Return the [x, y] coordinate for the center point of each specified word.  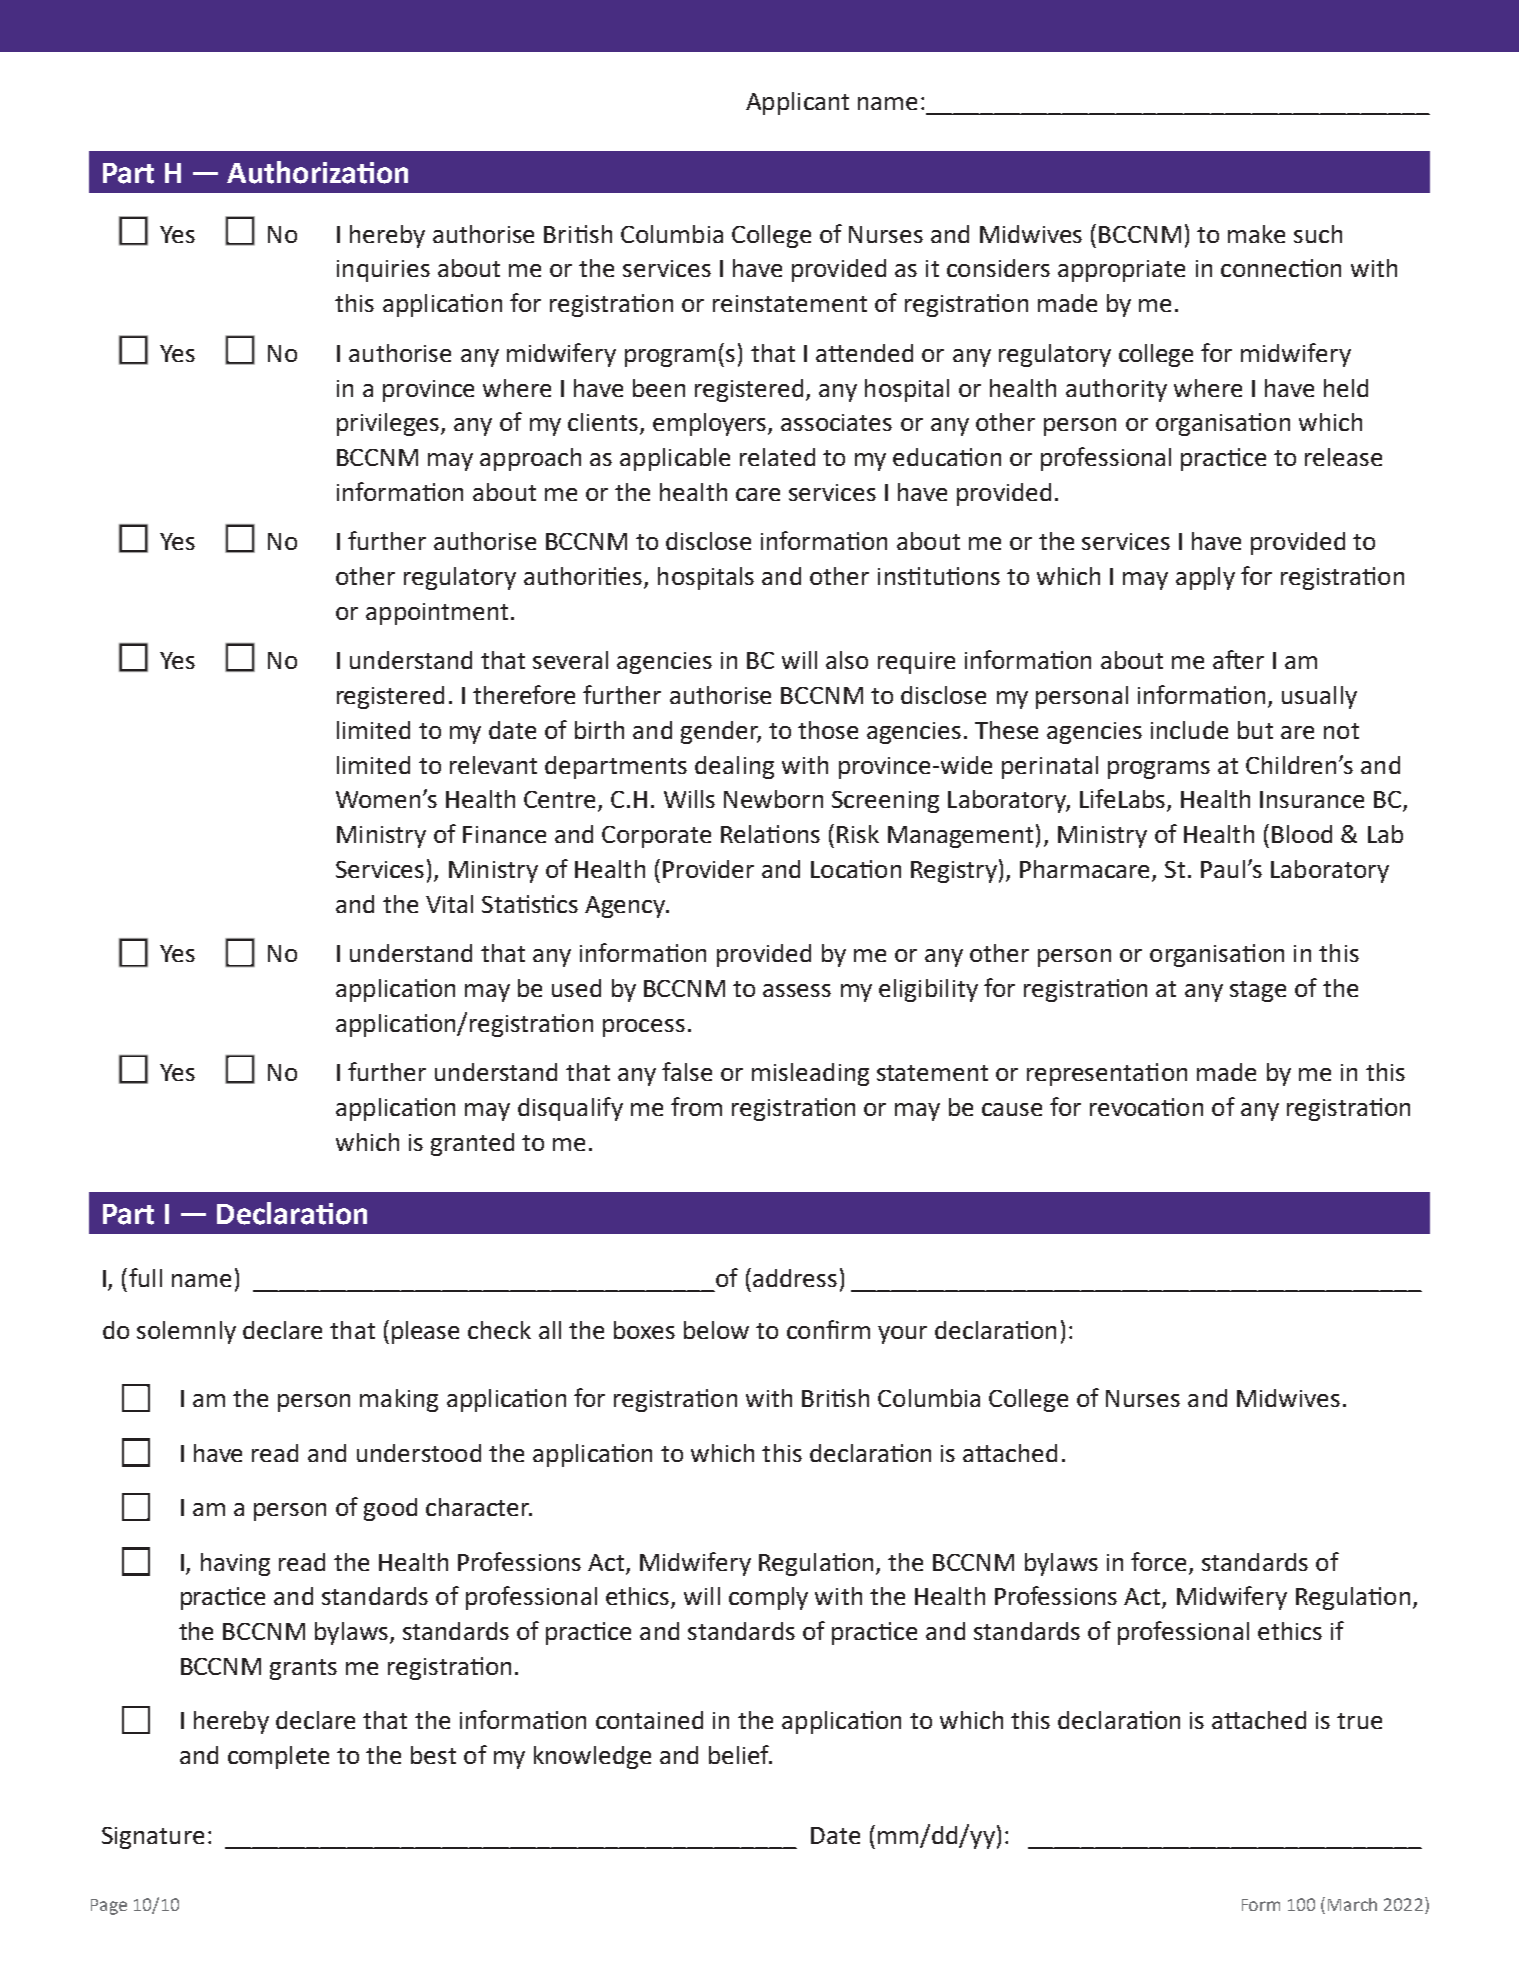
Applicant [797, 103]
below [716, 1330]
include [1189, 730]
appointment [437, 614]
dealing [734, 767]
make [1256, 234]
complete [278, 1757]
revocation [1146, 1107]
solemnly [186, 1332]
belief [740, 1754]
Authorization [317, 172]
